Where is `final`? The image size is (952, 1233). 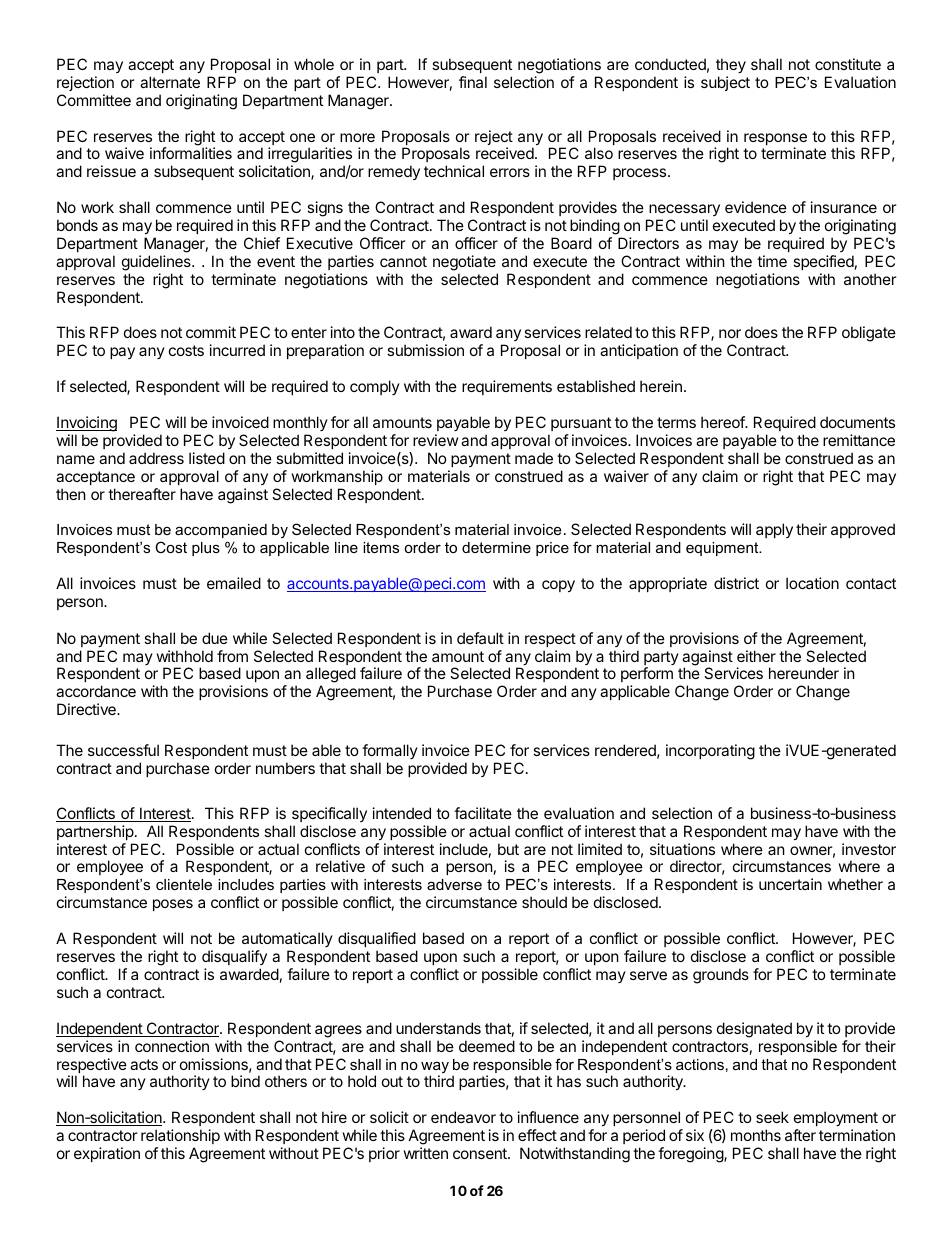
final is located at coordinates (473, 82).
